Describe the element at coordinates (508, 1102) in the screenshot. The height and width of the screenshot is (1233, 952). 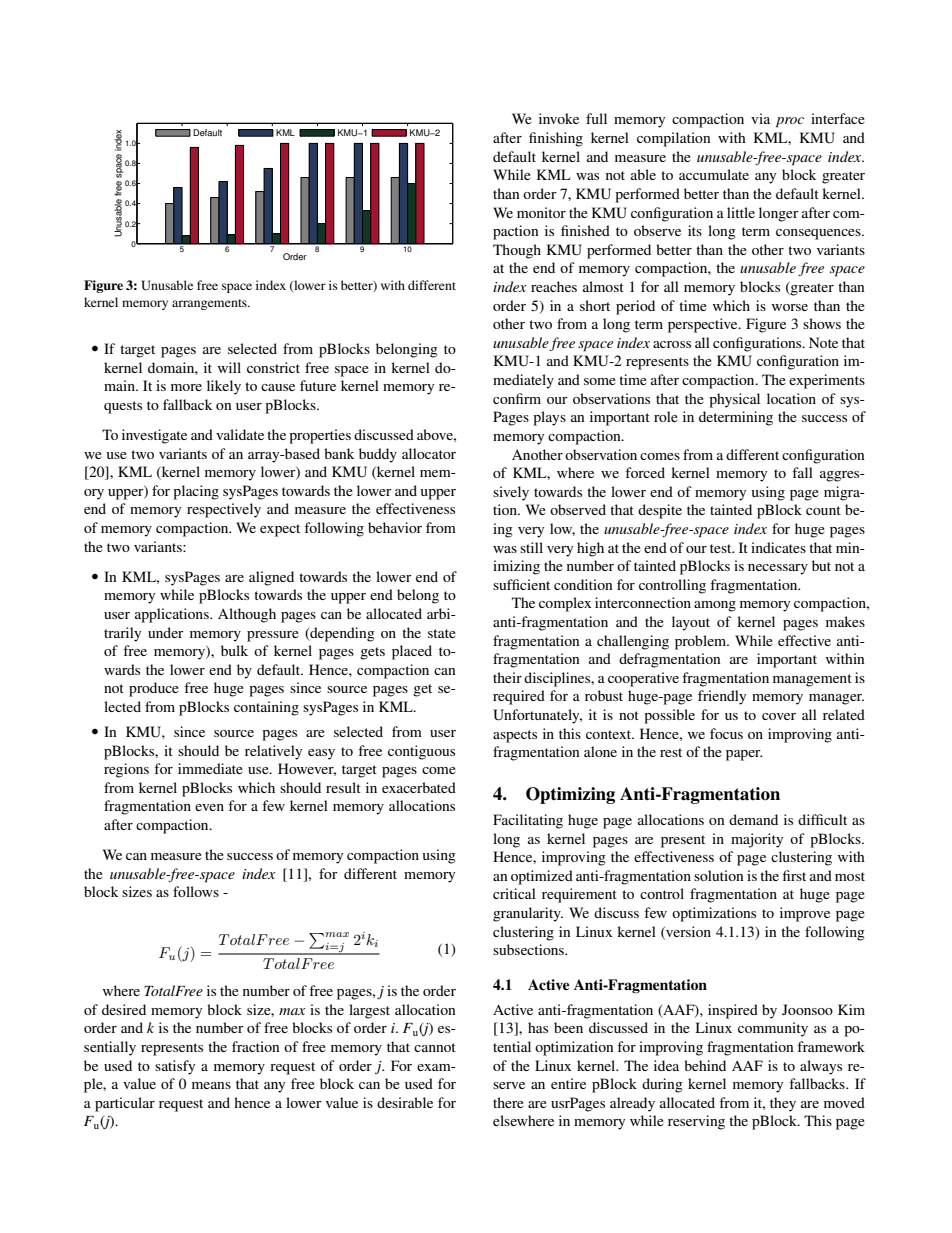
I see `there` at that location.
